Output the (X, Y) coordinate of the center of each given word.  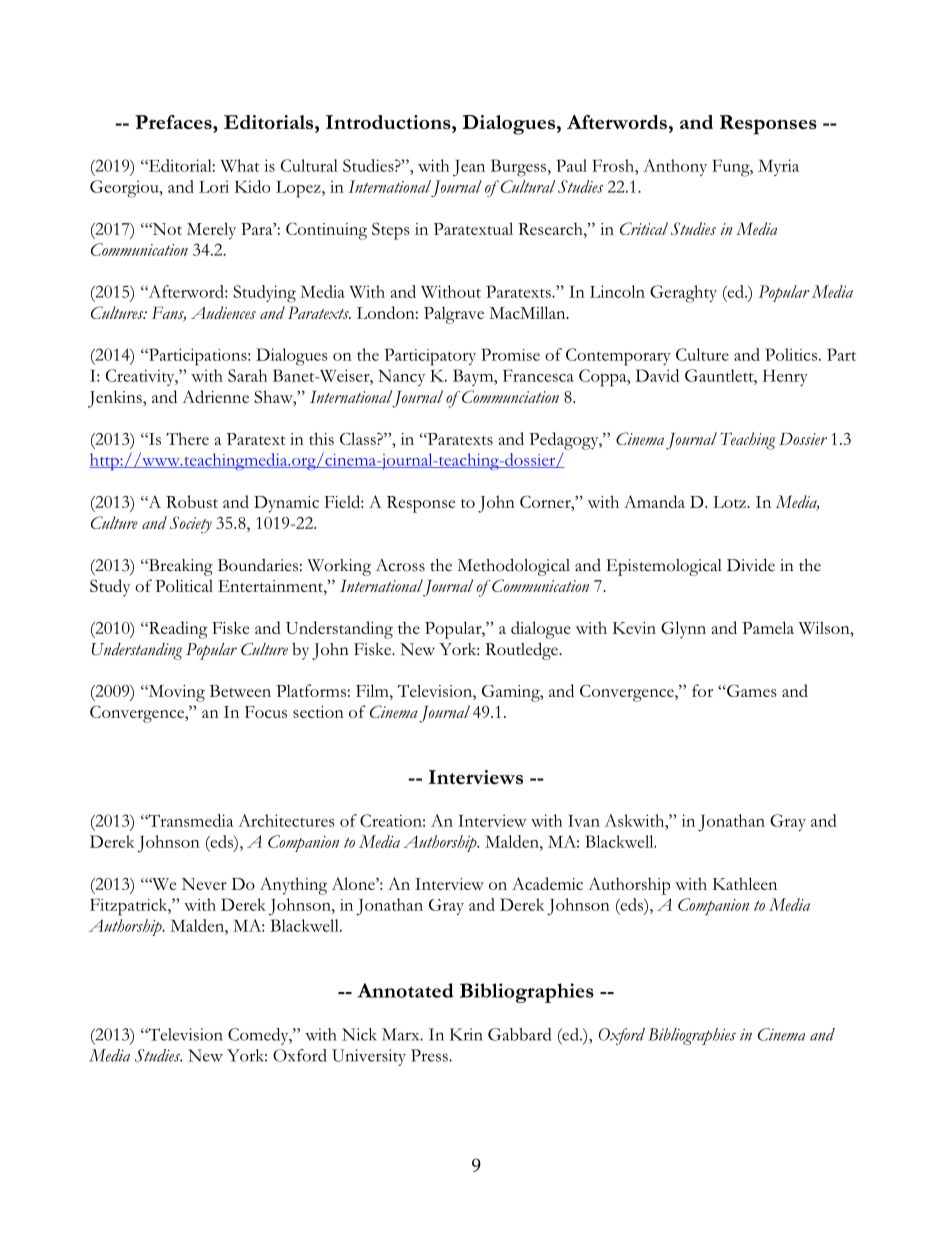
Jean (469, 168)
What (240, 165)
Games (750, 690)
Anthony (675, 167)
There (187, 438)
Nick (359, 1034)
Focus (266, 712)
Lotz (730, 502)
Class (359, 438)
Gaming (512, 693)
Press (430, 1055)
